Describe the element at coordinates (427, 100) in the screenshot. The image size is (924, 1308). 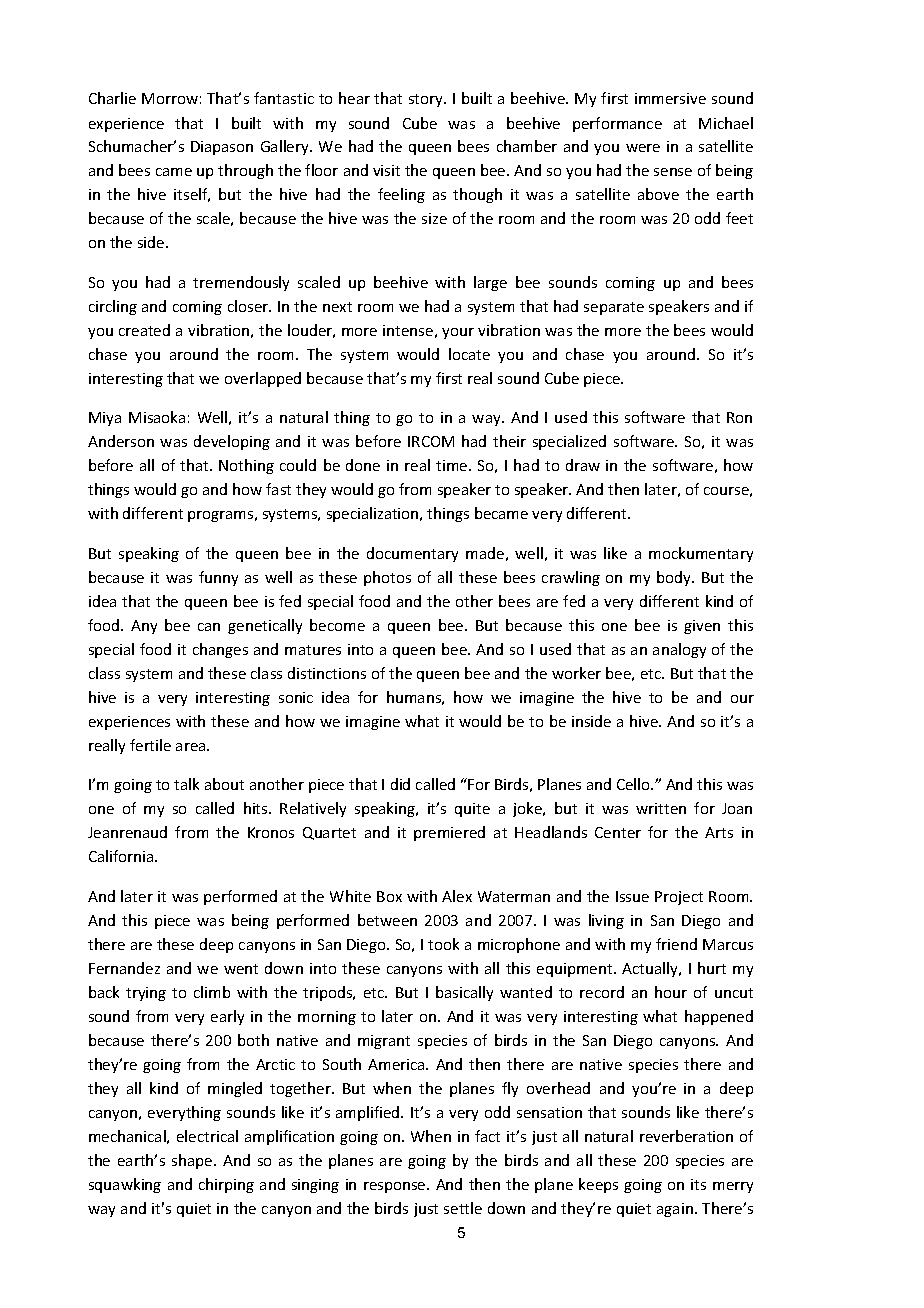
I see `story` at that location.
